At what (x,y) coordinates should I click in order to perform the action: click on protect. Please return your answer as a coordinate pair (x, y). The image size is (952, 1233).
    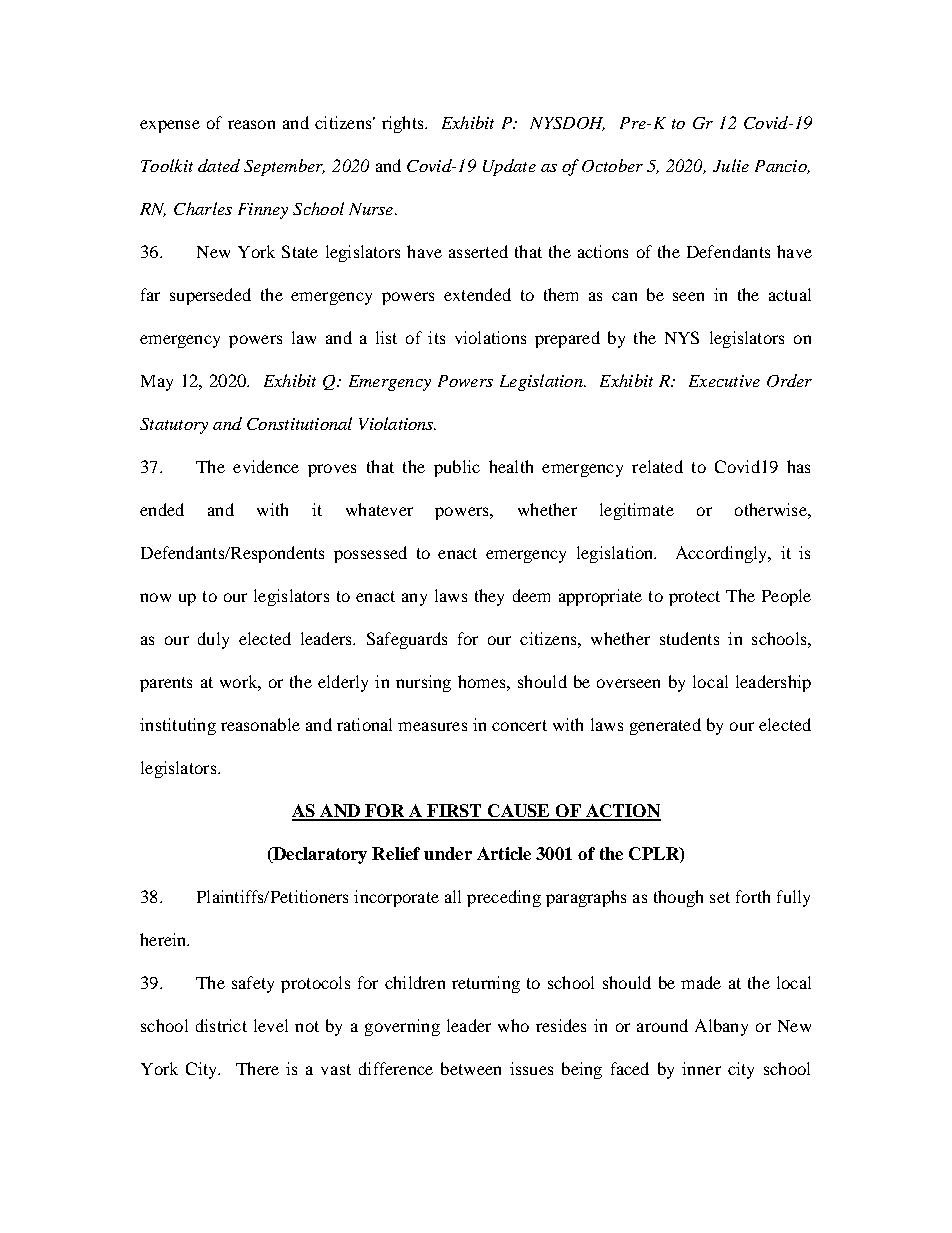
    Looking at the image, I should click on (694, 598).
